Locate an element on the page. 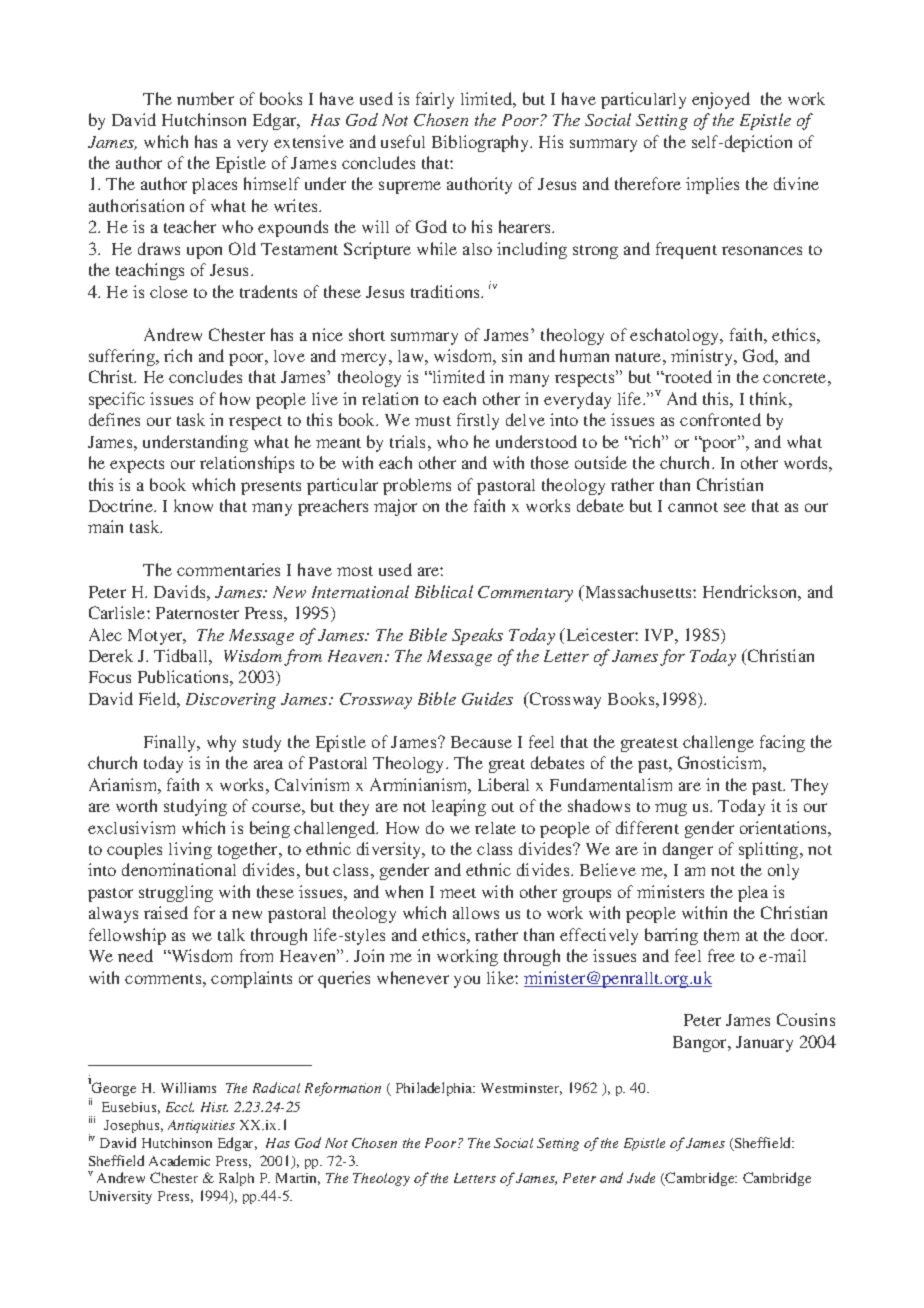 This image has width=924, height=1308. Philadelphia is located at coordinates (435, 1089).
